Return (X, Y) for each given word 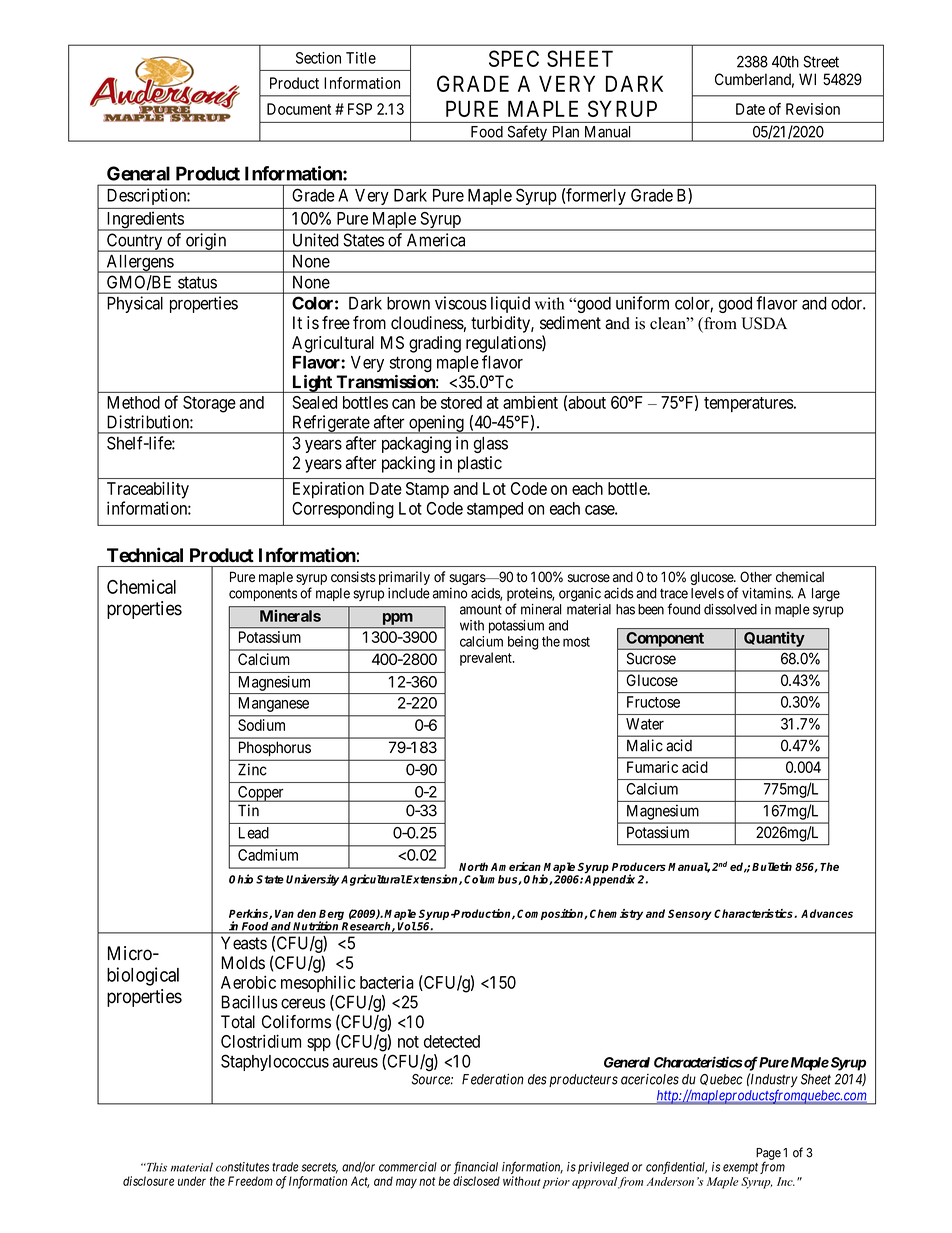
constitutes (242, 1167)
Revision (813, 109)
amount (481, 610)
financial (476, 1167)
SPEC (514, 58)
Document (299, 109)
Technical (145, 554)
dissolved (730, 609)
